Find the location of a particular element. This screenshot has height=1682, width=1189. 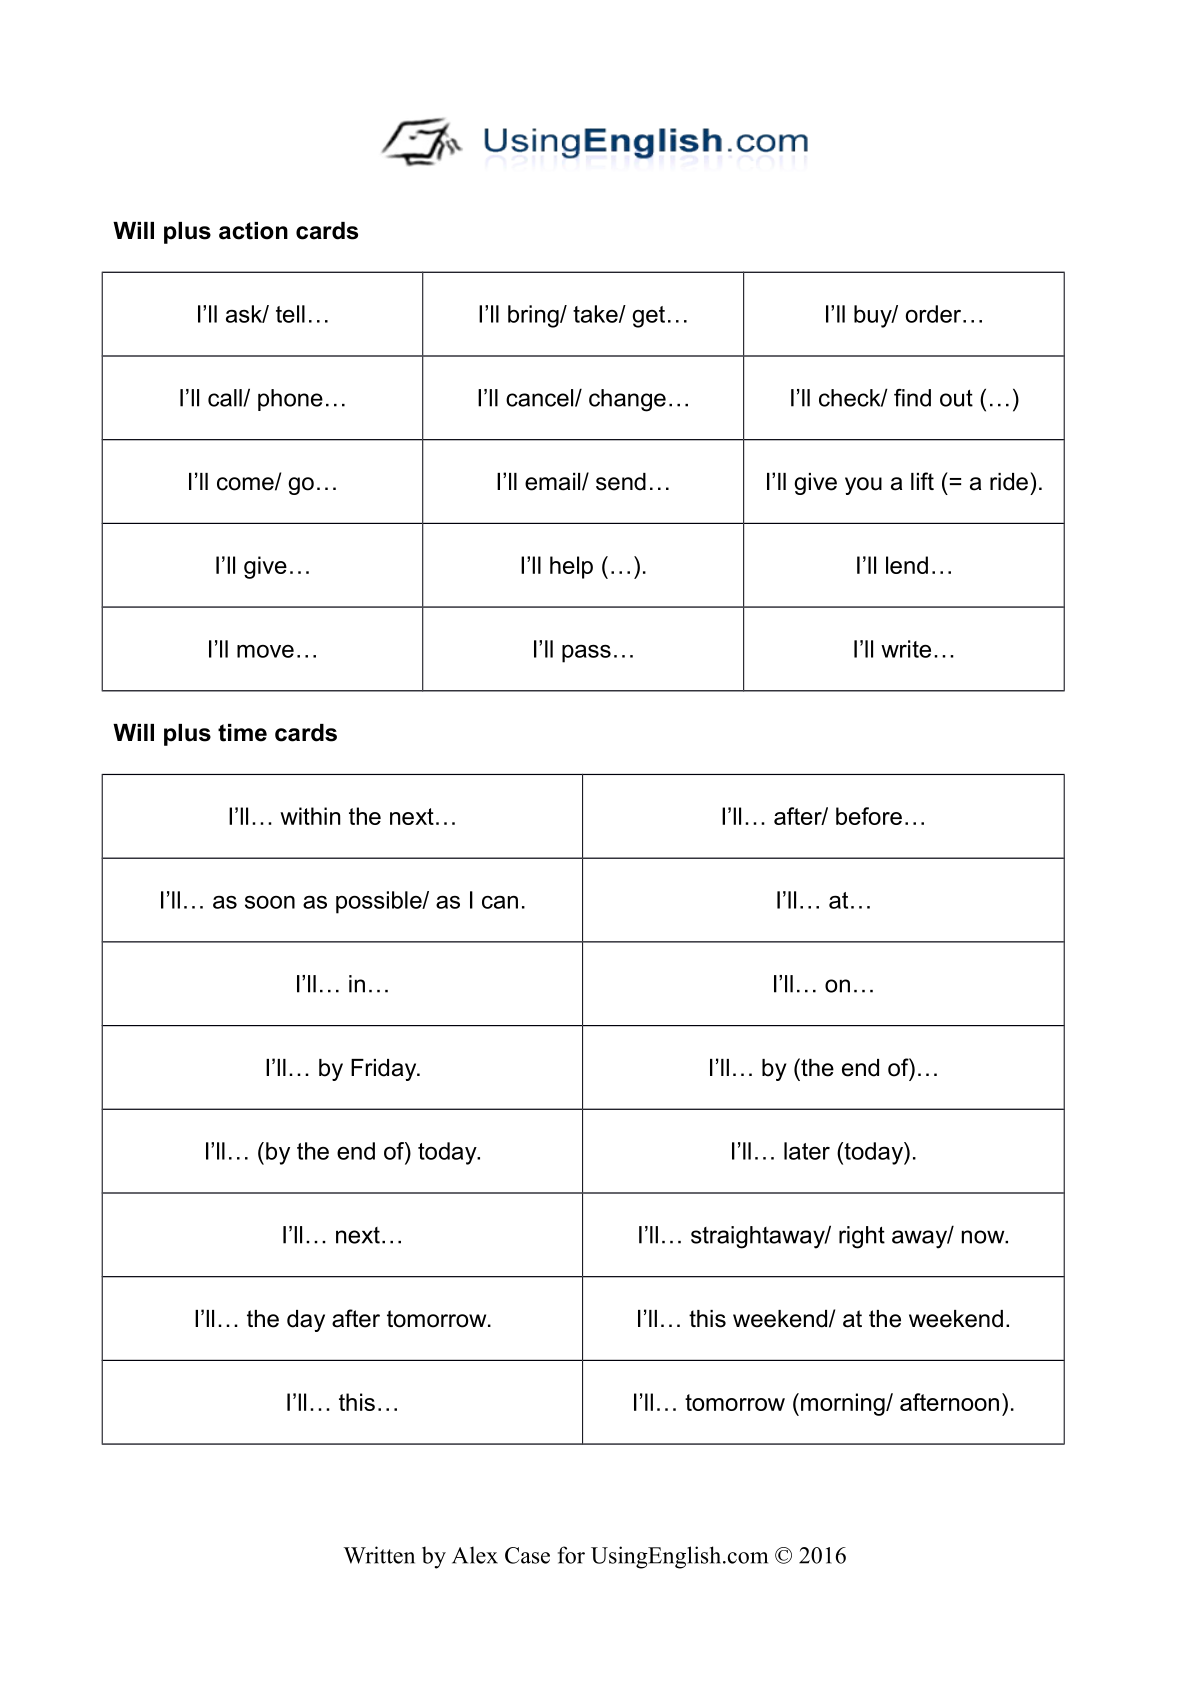

phone is located at coordinates (290, 400).
